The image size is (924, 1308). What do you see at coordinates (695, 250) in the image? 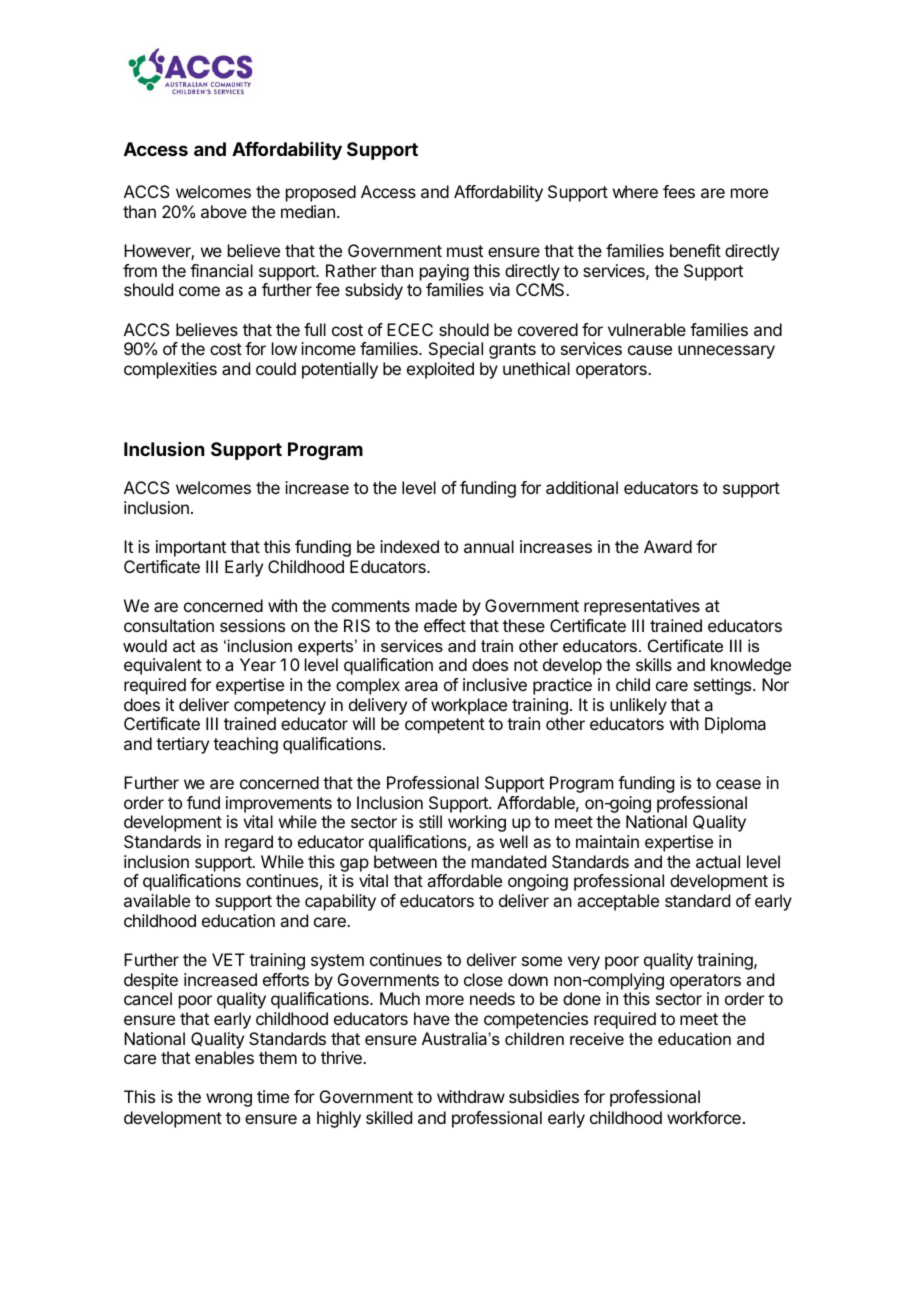
I see `benefit` at bounding box center [695, 250].
